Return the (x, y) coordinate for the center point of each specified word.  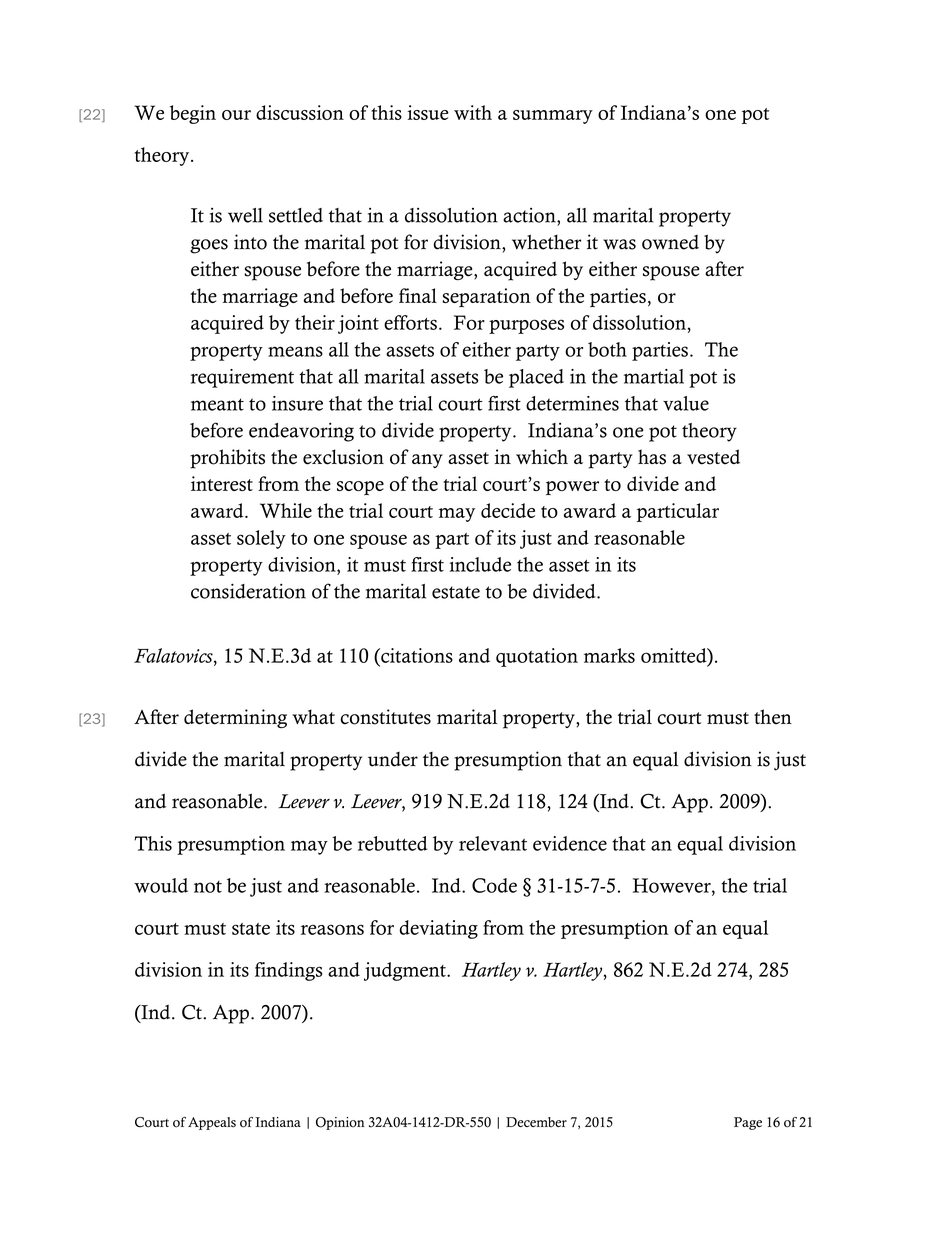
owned (670, 242)
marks (609, 655)
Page (748, 1123)
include (480, 564)
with (473, 112)
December (536, 1122)
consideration (248, 591)
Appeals (212, 1123)
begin (193, 114)
